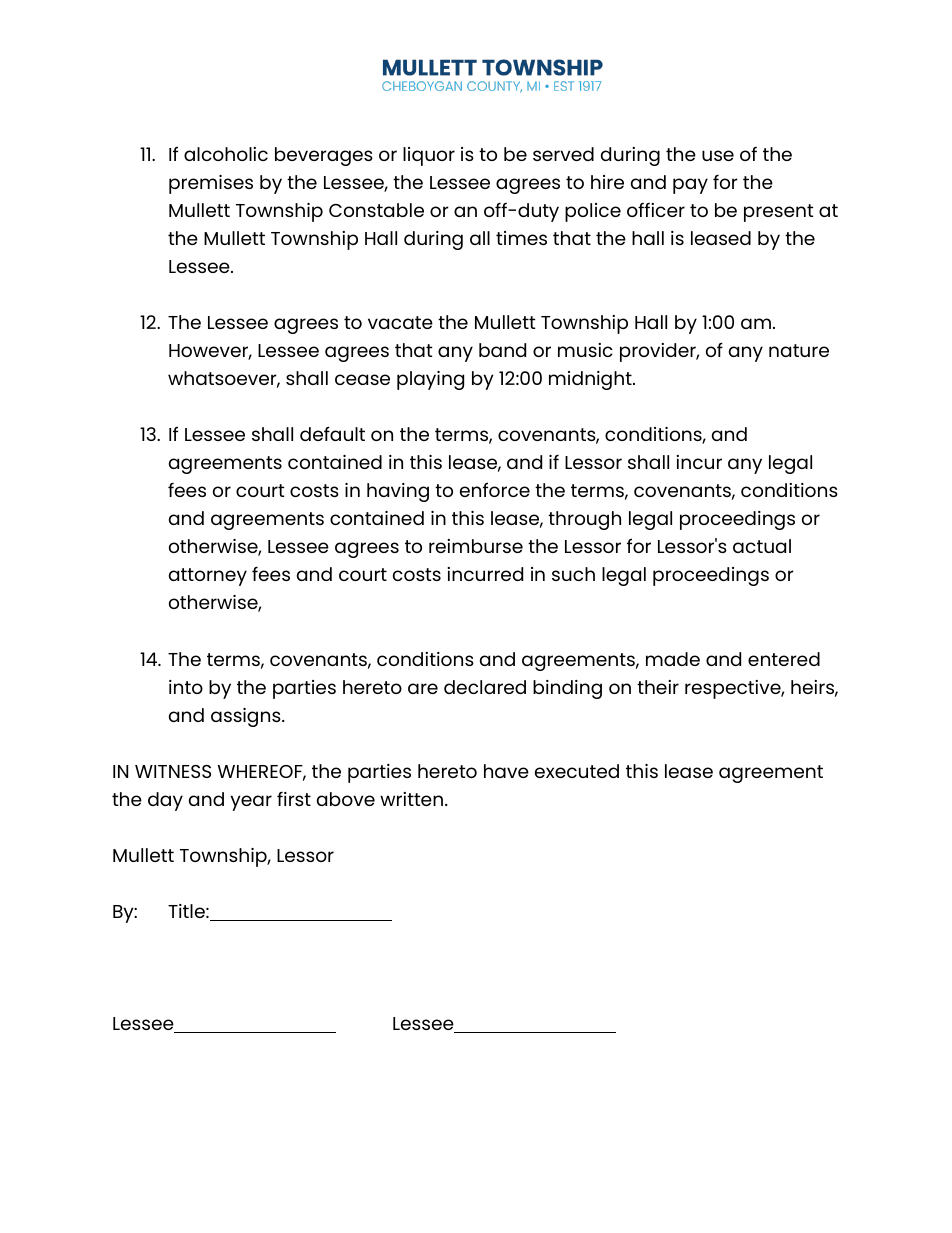 This document has height=1233, width=952. Describe the element at coordinates (211, 184) in the document. I see `premises` at that location.
